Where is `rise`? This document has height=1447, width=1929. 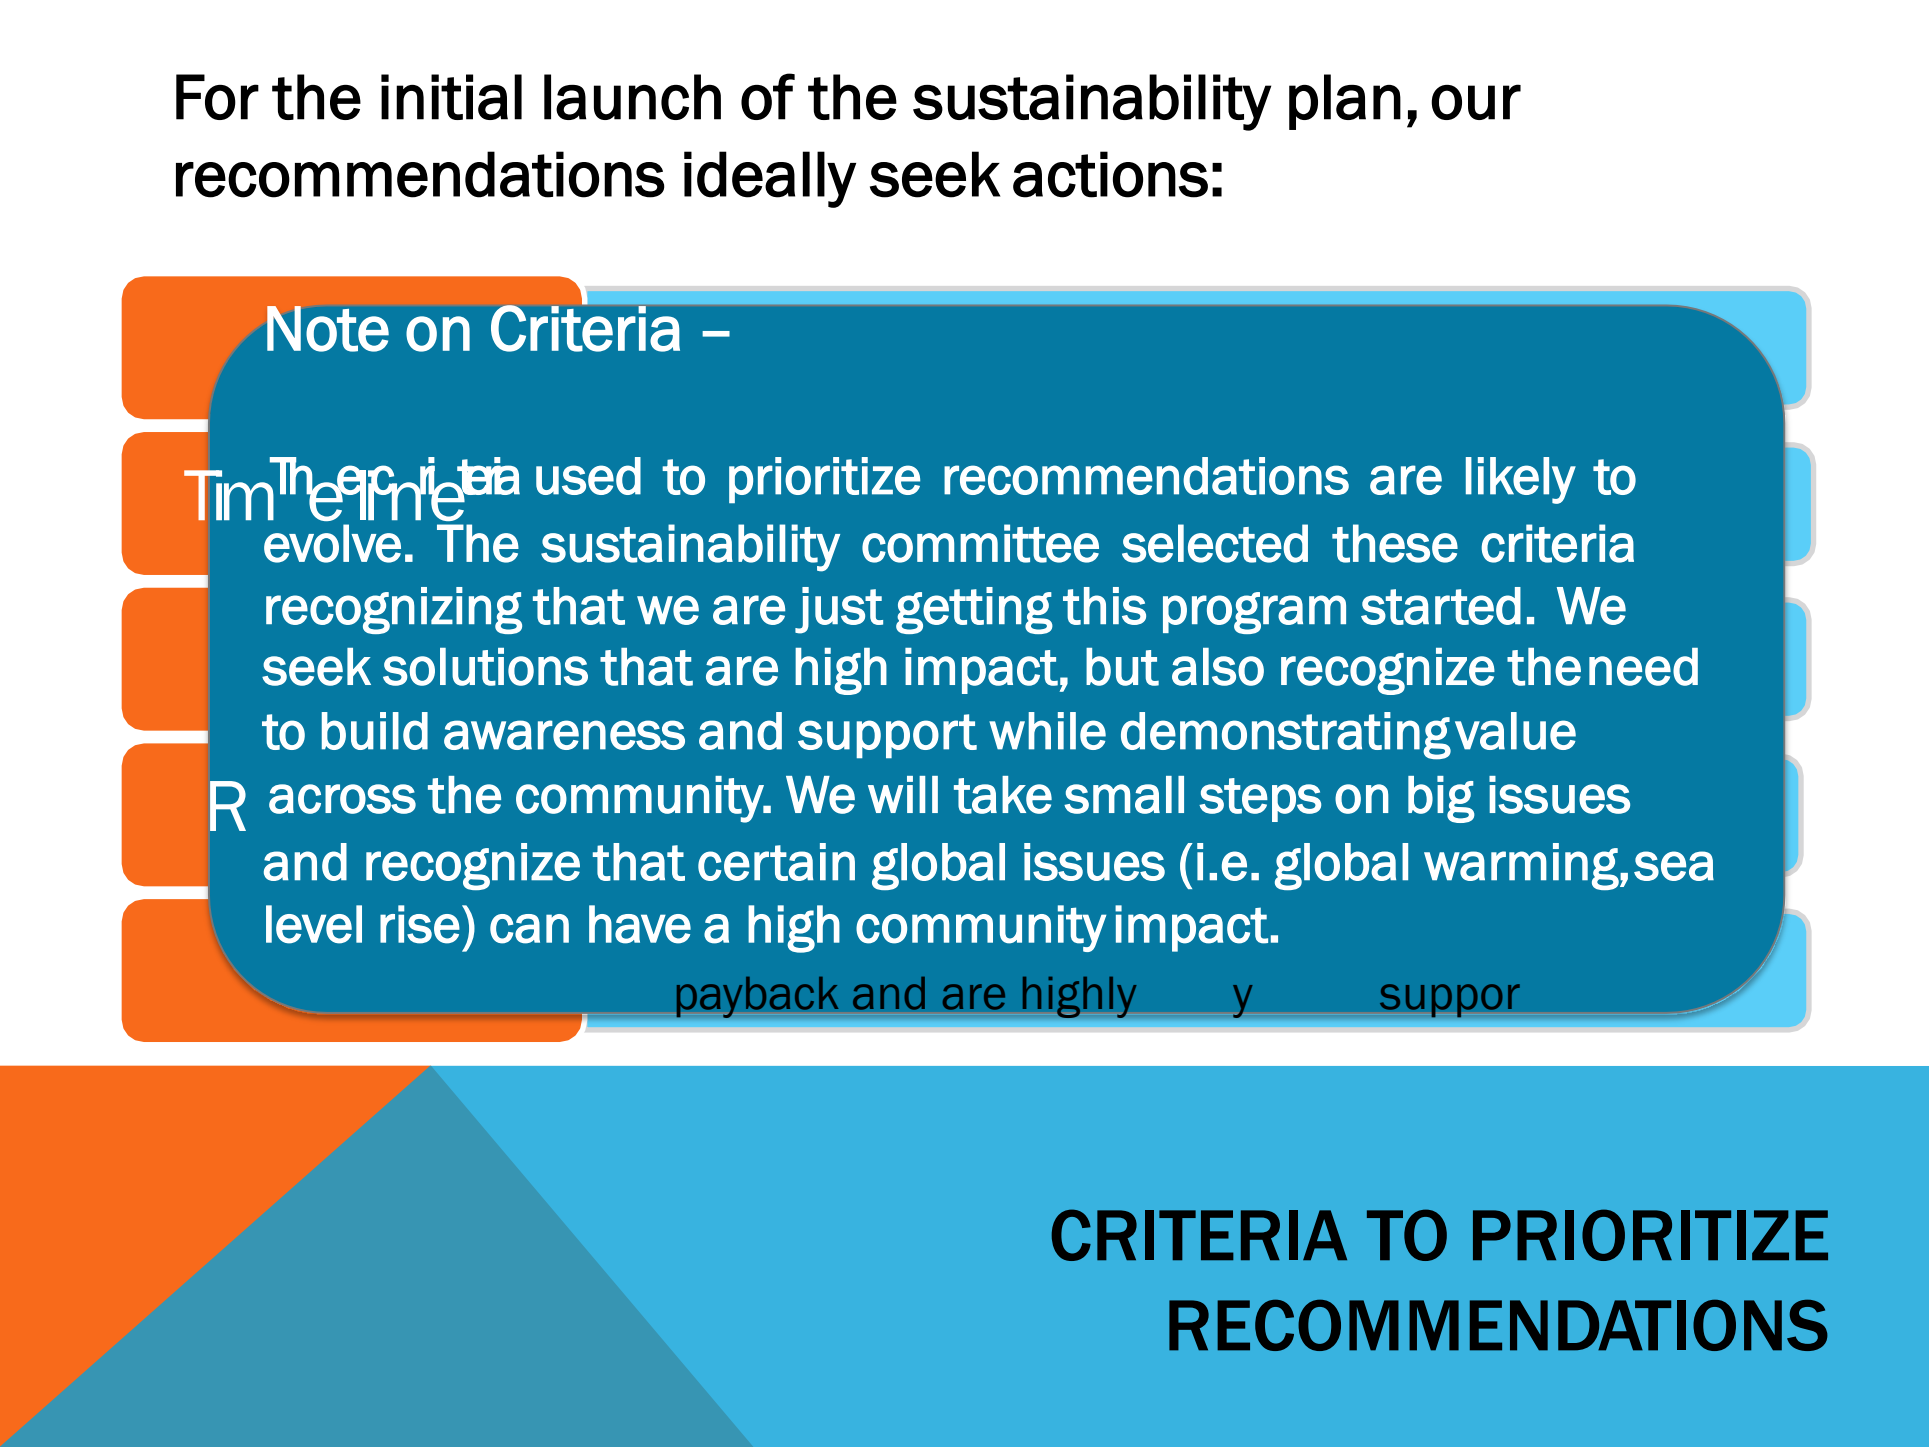
rise is located at coordinates (420, 924).
